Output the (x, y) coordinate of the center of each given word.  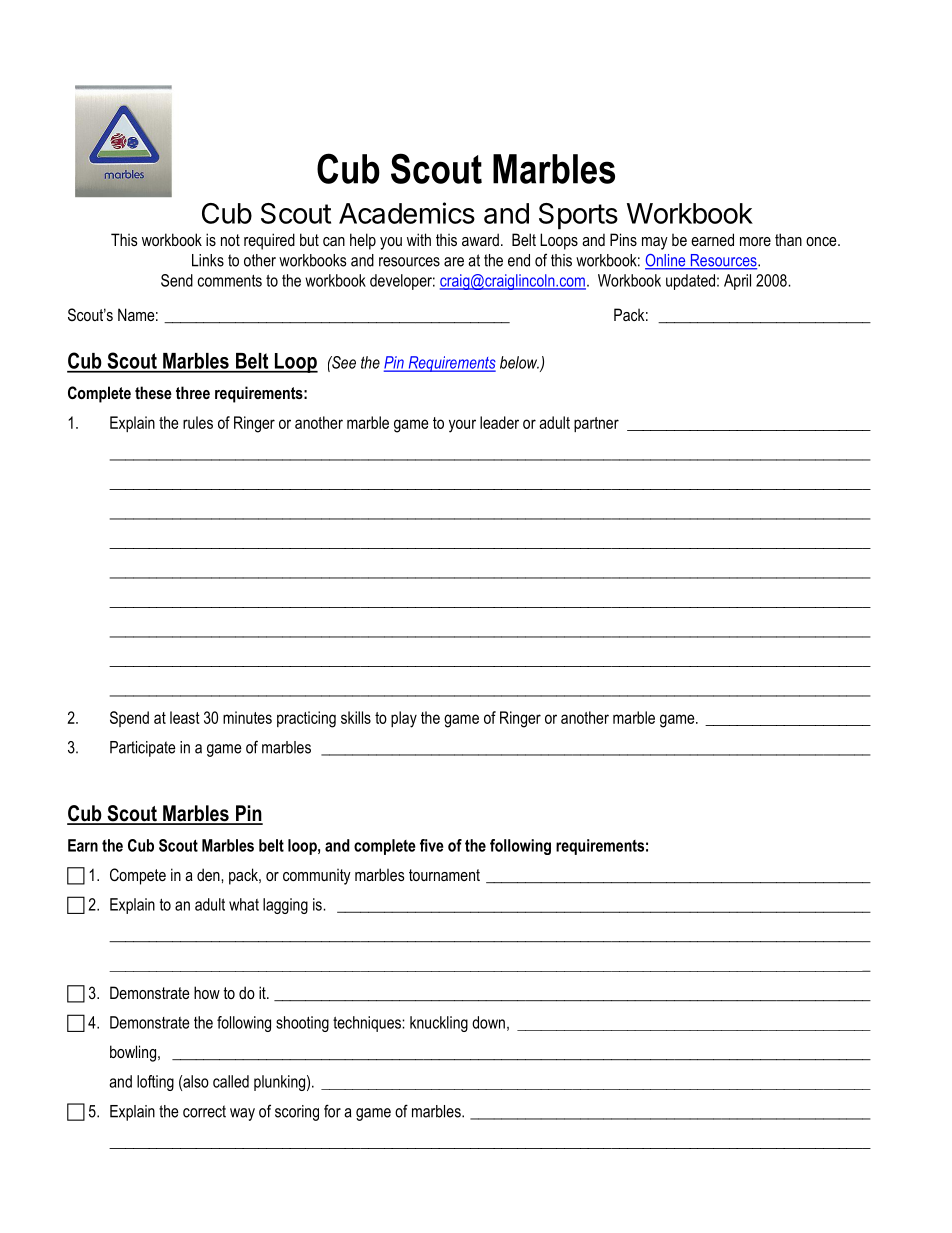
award (480, 239)
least (185, 717)
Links (208, 260)
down (488, 1022)
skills (356, 717)
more (755, 241)
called (231, 1081)
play (404, 719)
